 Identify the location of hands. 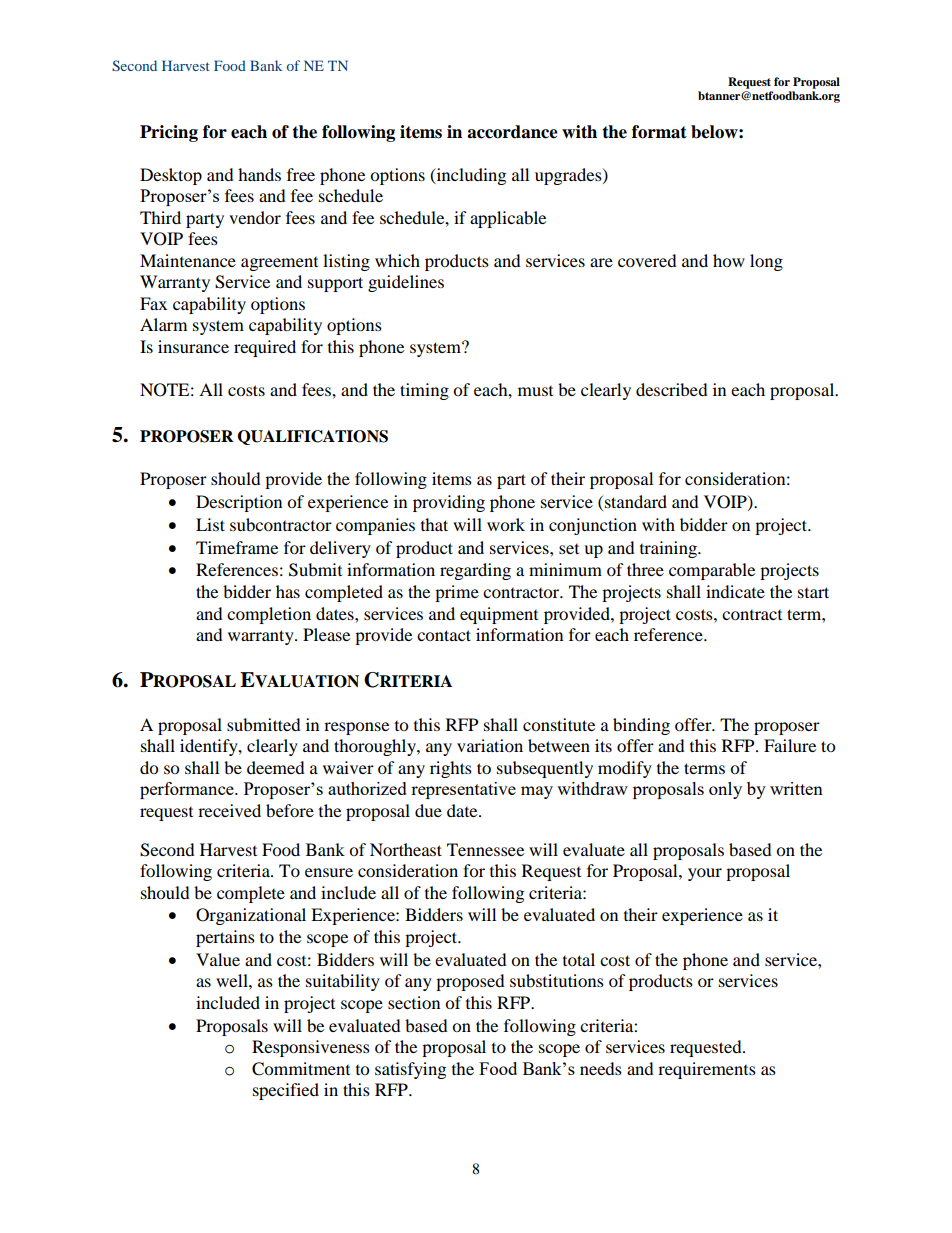
(259, 174).
